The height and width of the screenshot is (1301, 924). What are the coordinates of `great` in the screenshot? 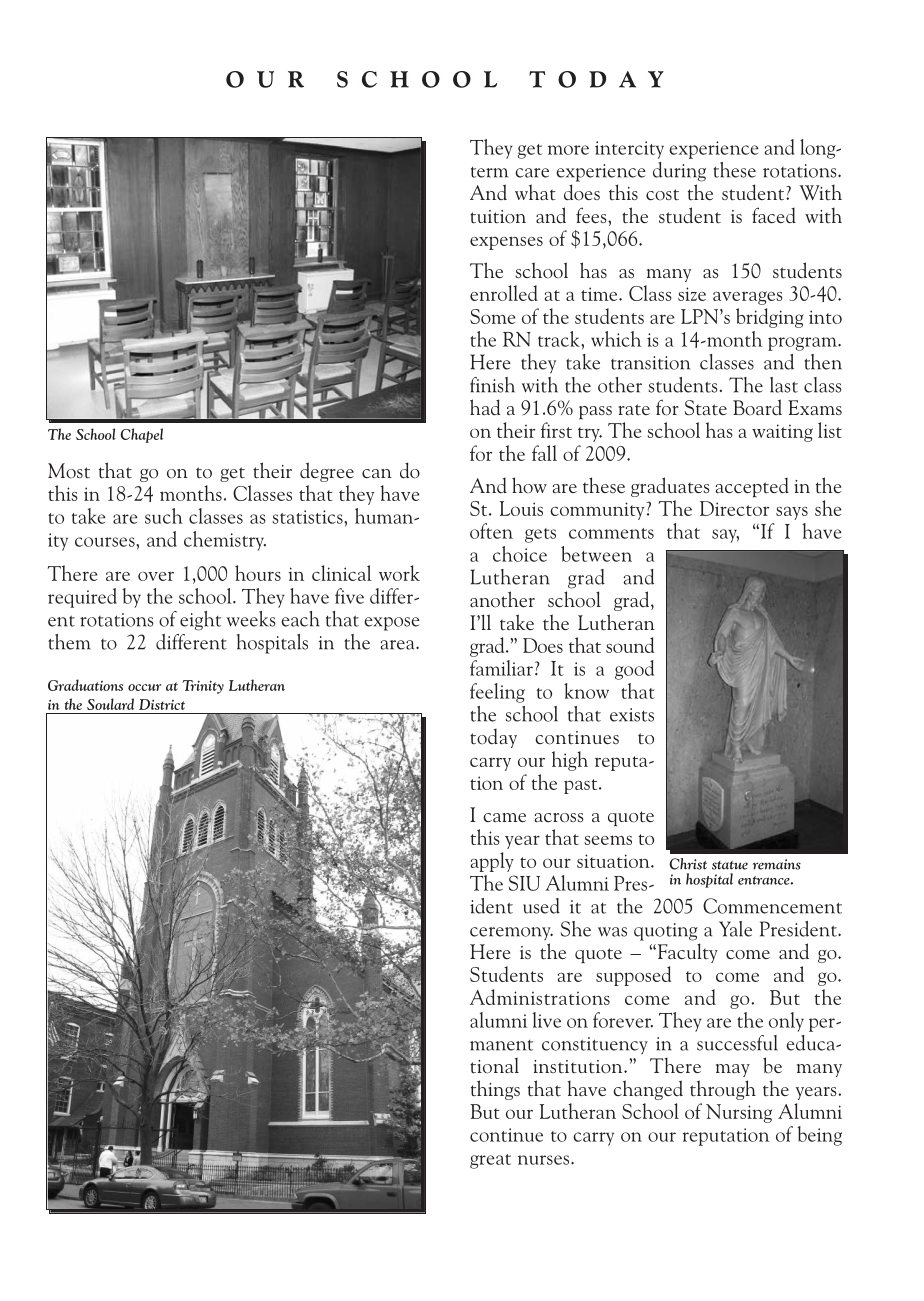 It's located at (490, 1161).
